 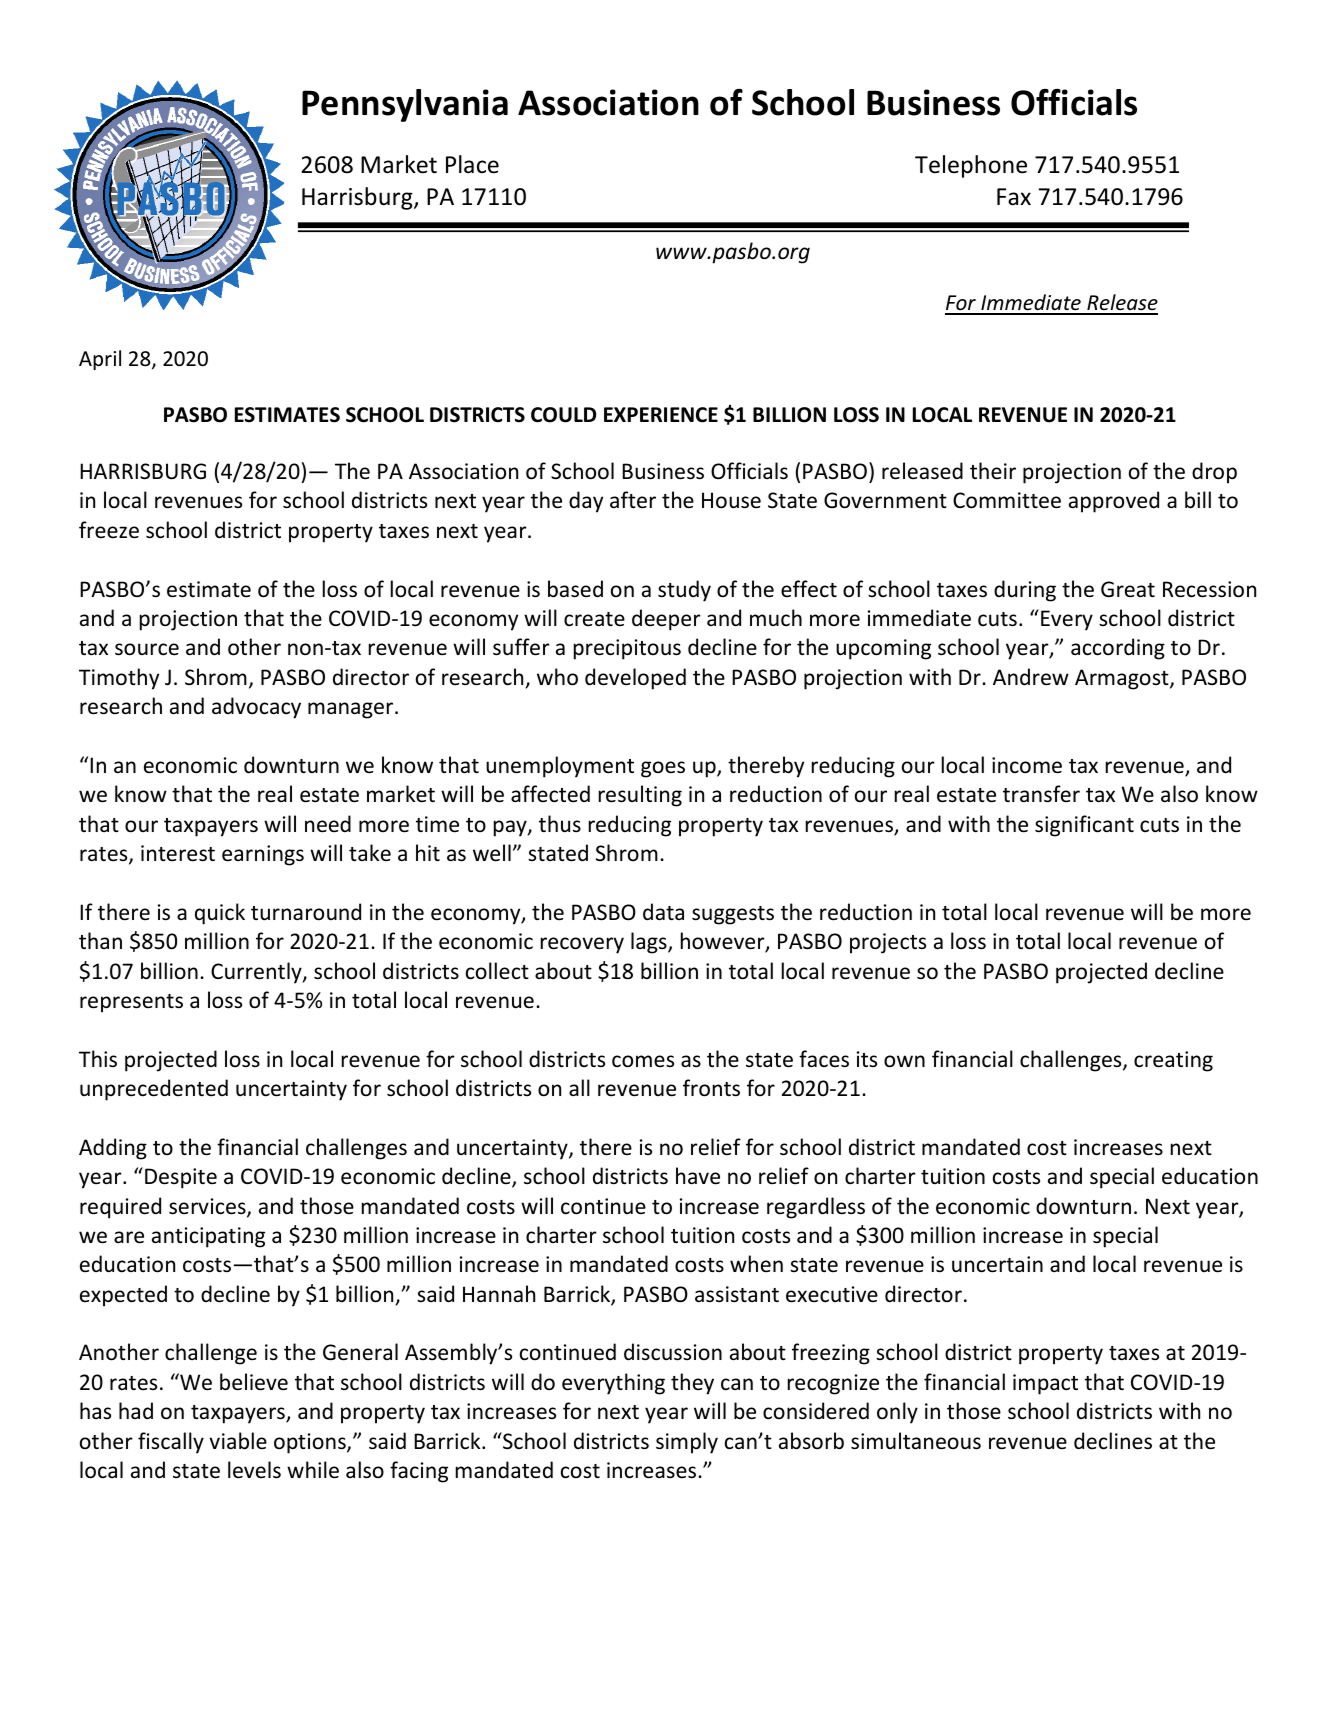 I want to click on Pennsylvania, so click(x=405, y=105).
